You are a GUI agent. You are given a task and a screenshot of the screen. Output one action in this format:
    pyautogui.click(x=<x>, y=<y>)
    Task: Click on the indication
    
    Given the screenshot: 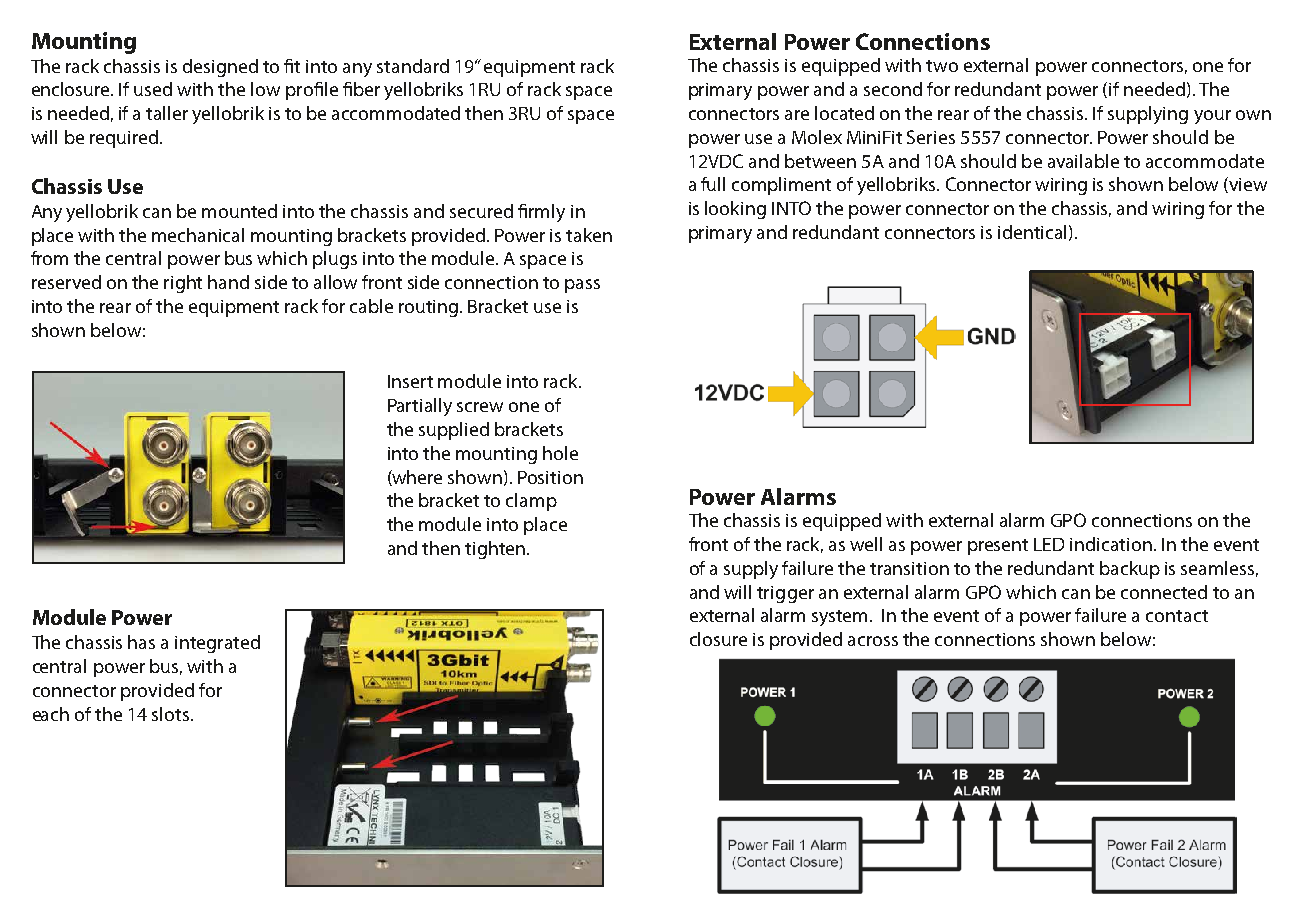 What is the action you would take?
    pyautogui.click(x=1111, y=544)
